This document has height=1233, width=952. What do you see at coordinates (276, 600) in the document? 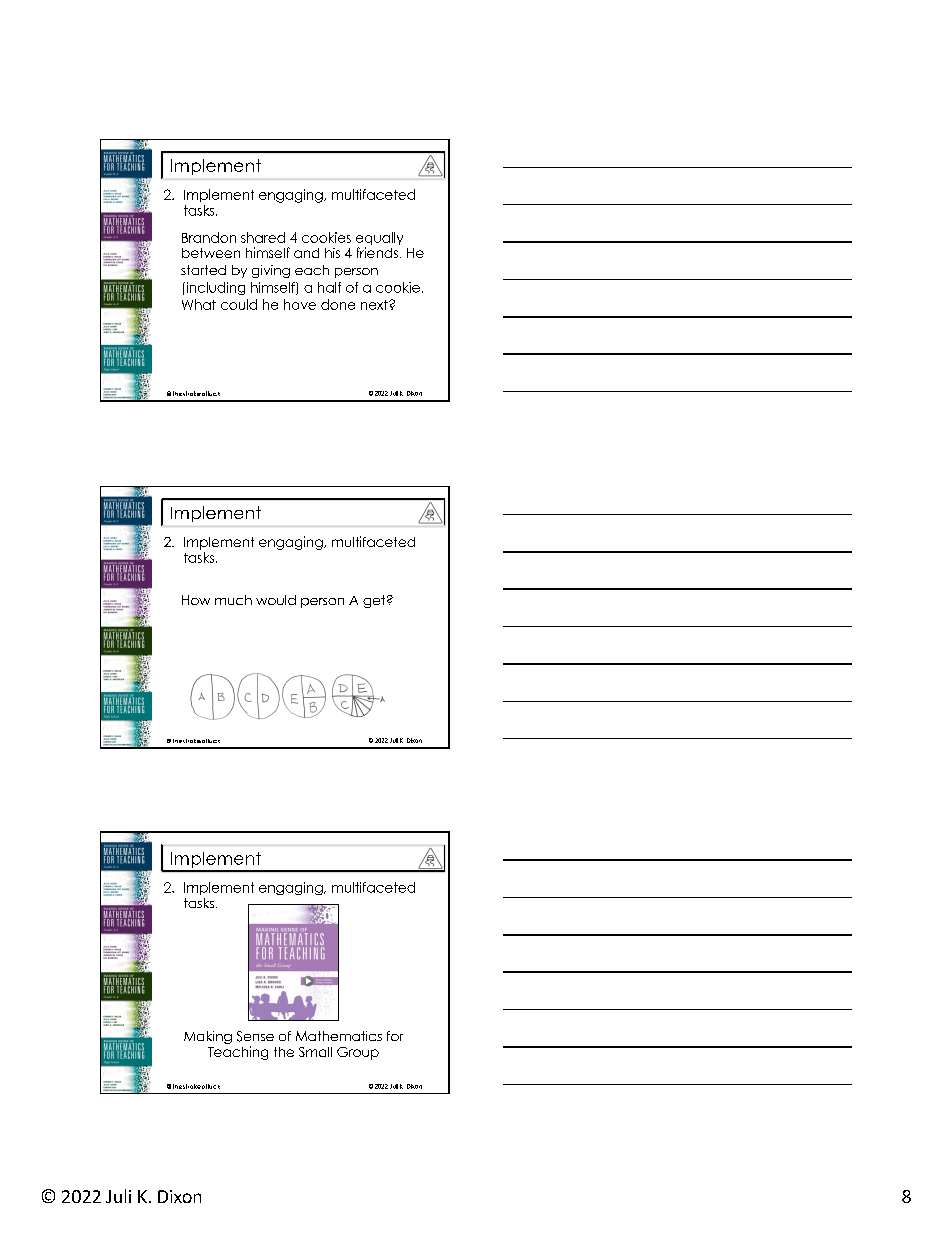
I see `would` at bounding box center [276, 600].
